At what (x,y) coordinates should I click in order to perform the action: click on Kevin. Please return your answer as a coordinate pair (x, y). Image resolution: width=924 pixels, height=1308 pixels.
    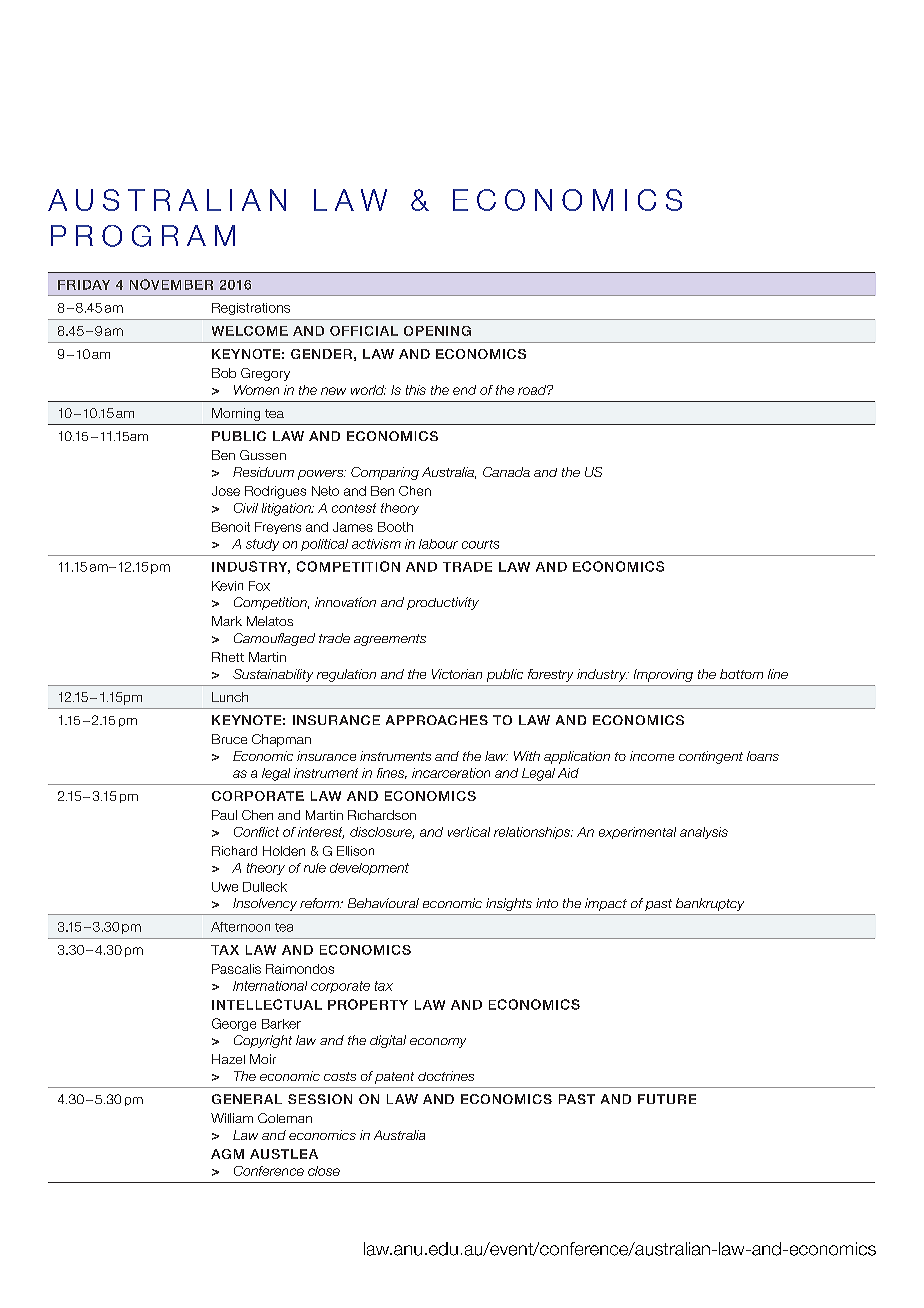
    Looking at the image, I should click on (227, 586).
